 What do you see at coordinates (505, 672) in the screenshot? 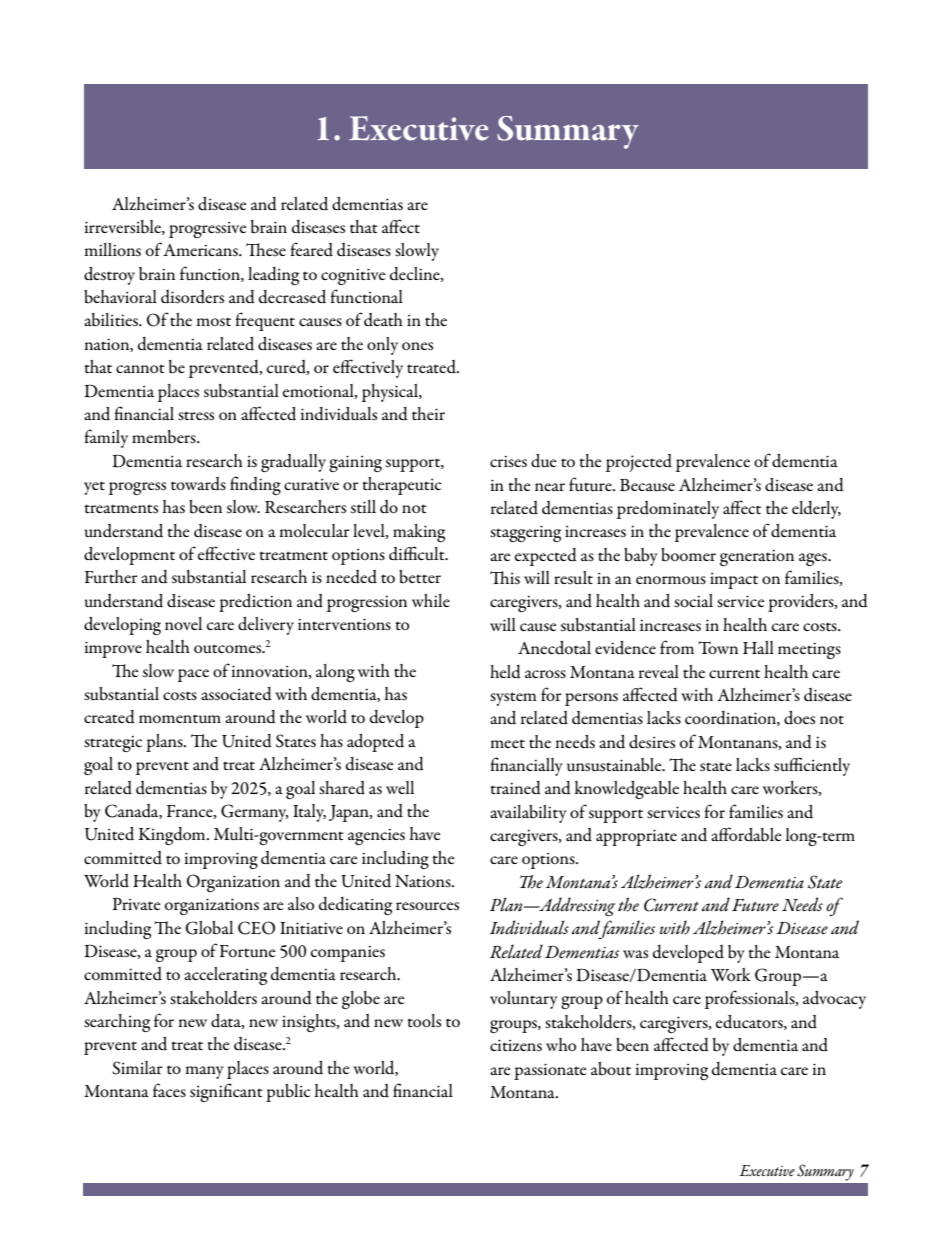
I see `held` at bounding box center [505, 672].
